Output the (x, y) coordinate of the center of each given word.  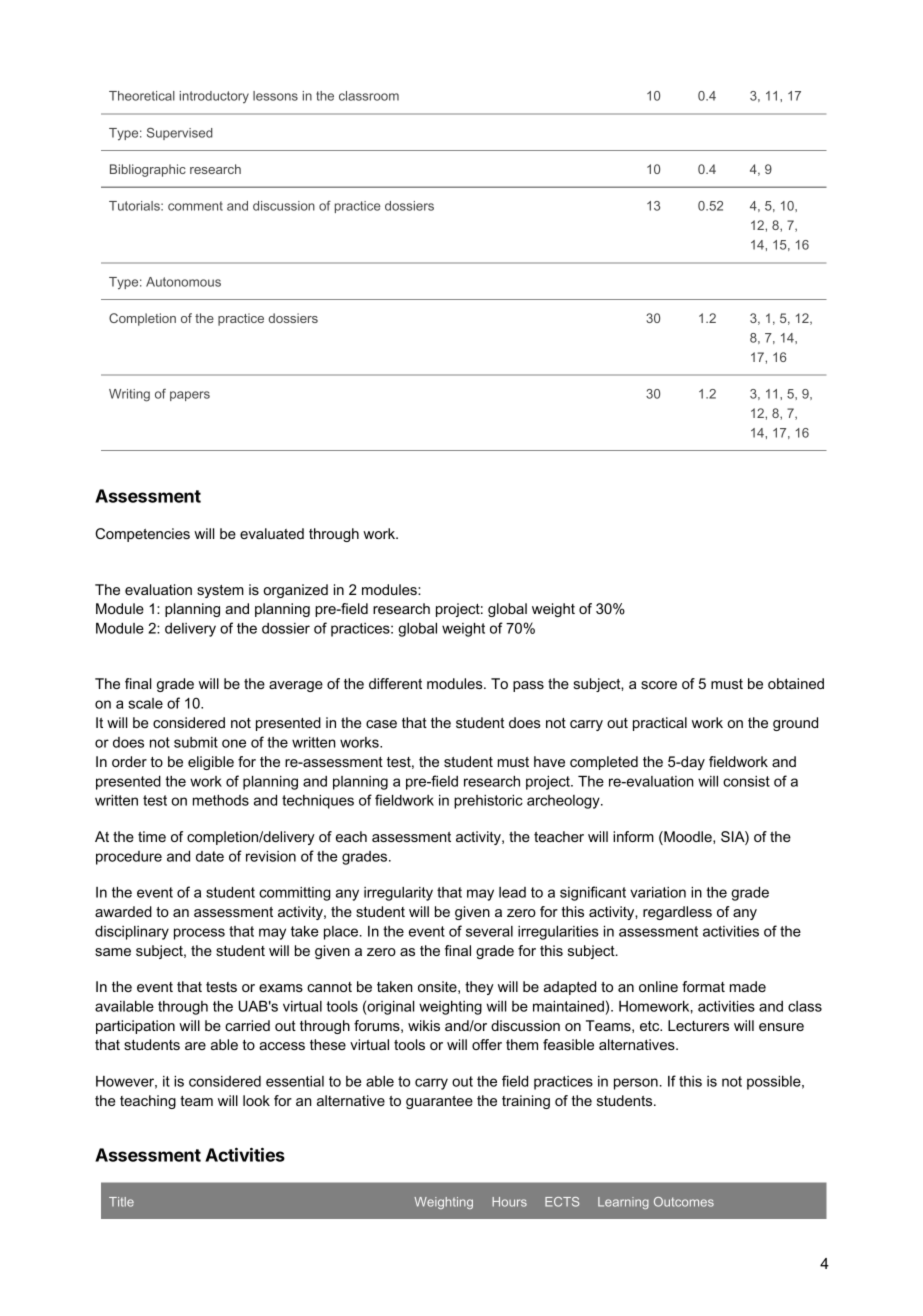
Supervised (180, 133)
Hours (509, 1202)
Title (121, 1202)
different (395, 683)
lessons (275, 96)
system (220, 591)
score (659, 685)
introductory (214, 97)
